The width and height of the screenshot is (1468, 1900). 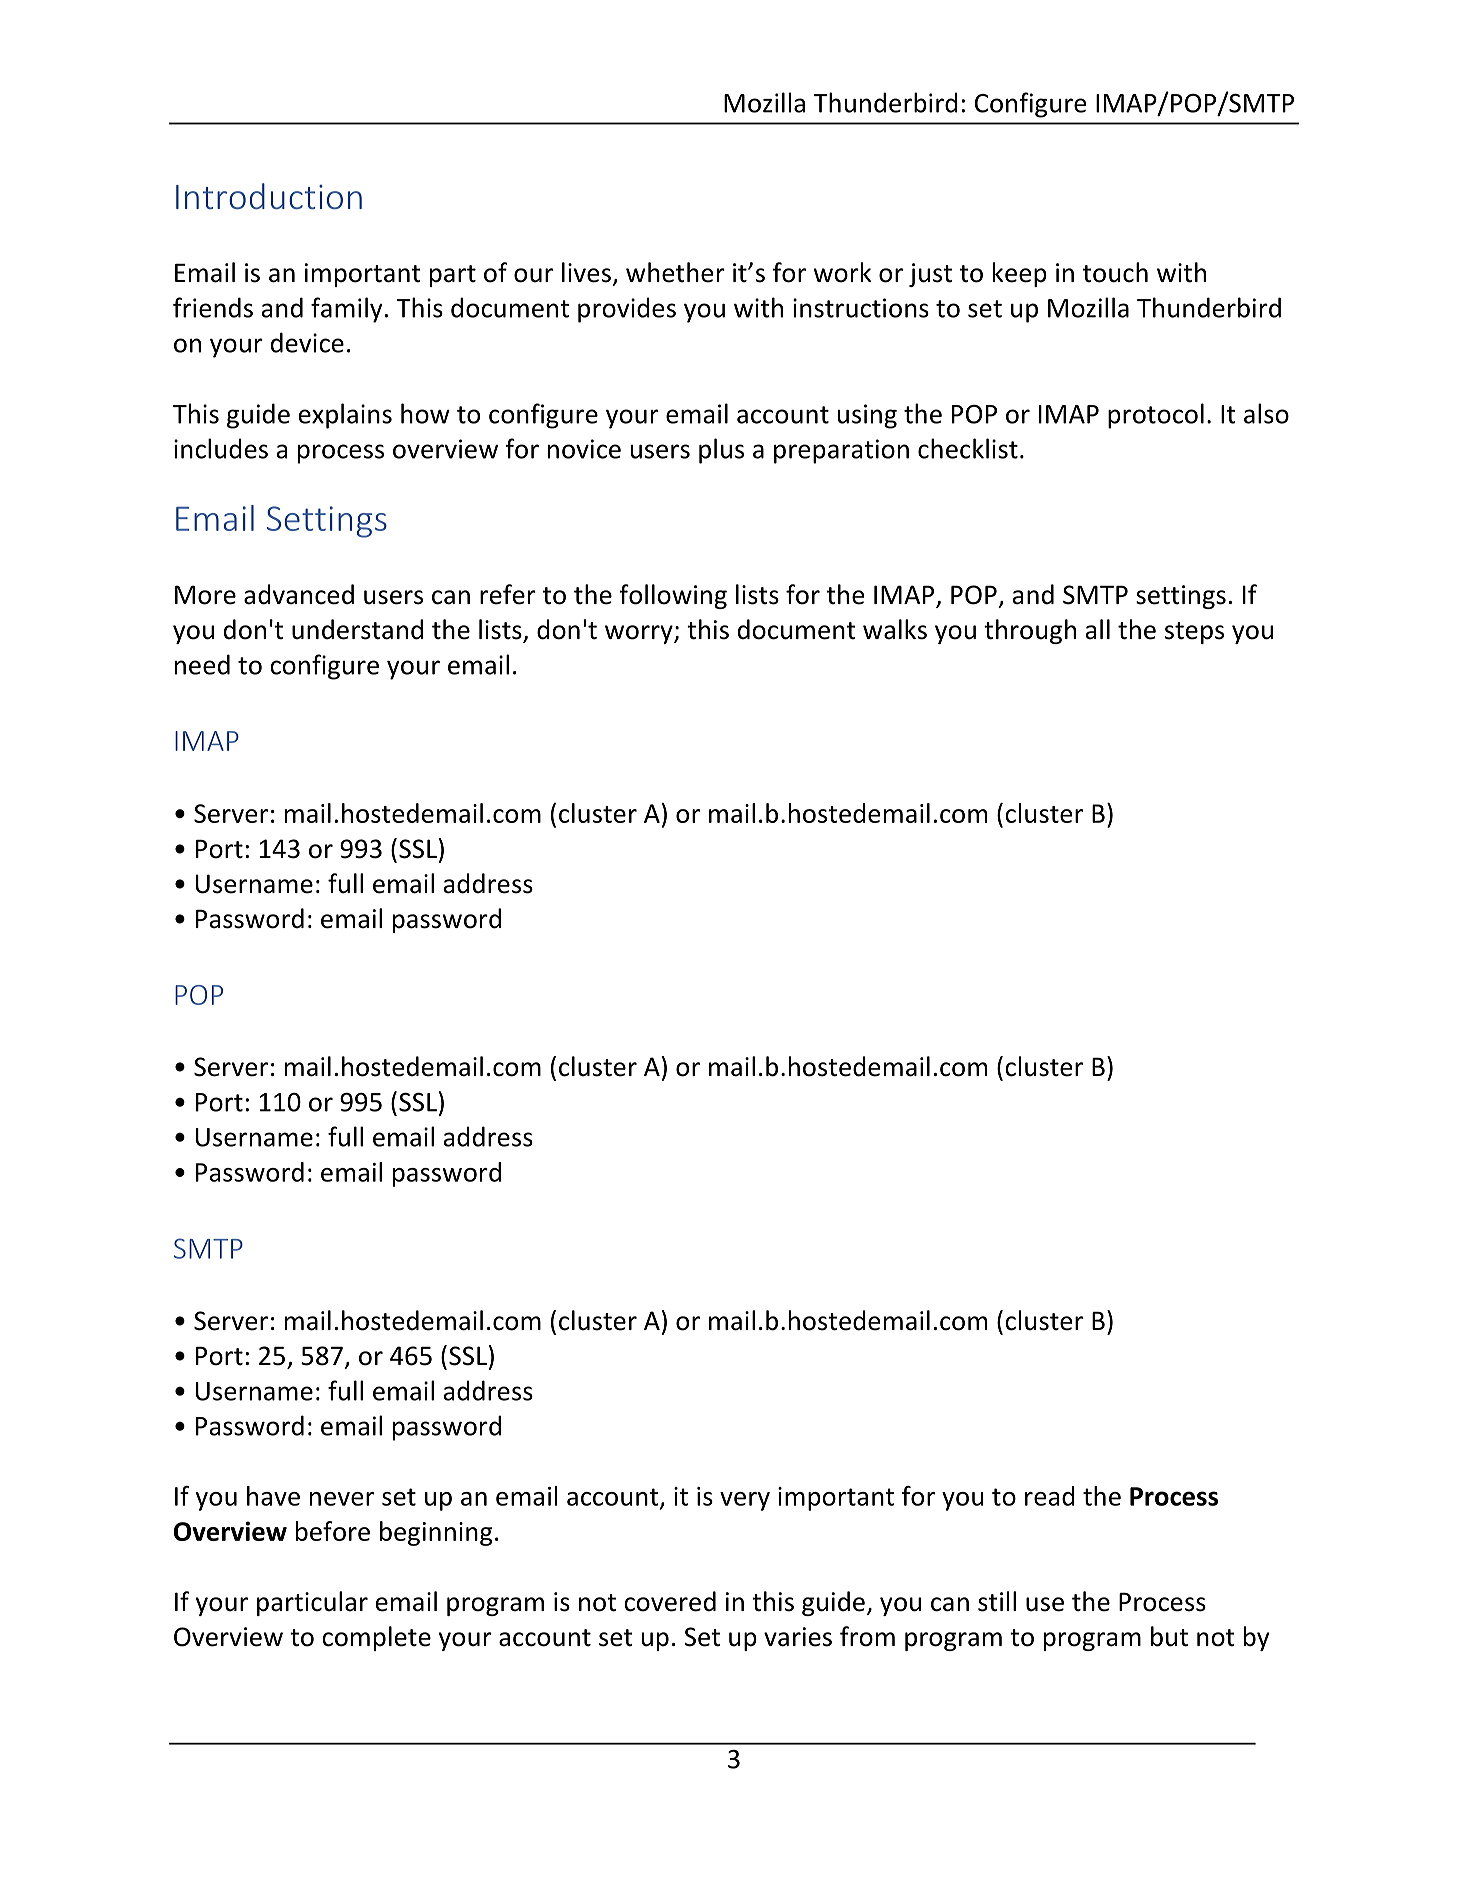 What do you see at coordinates (675, 272) in the screenshot?
I see `whether` at bounding box center [675, 272].
